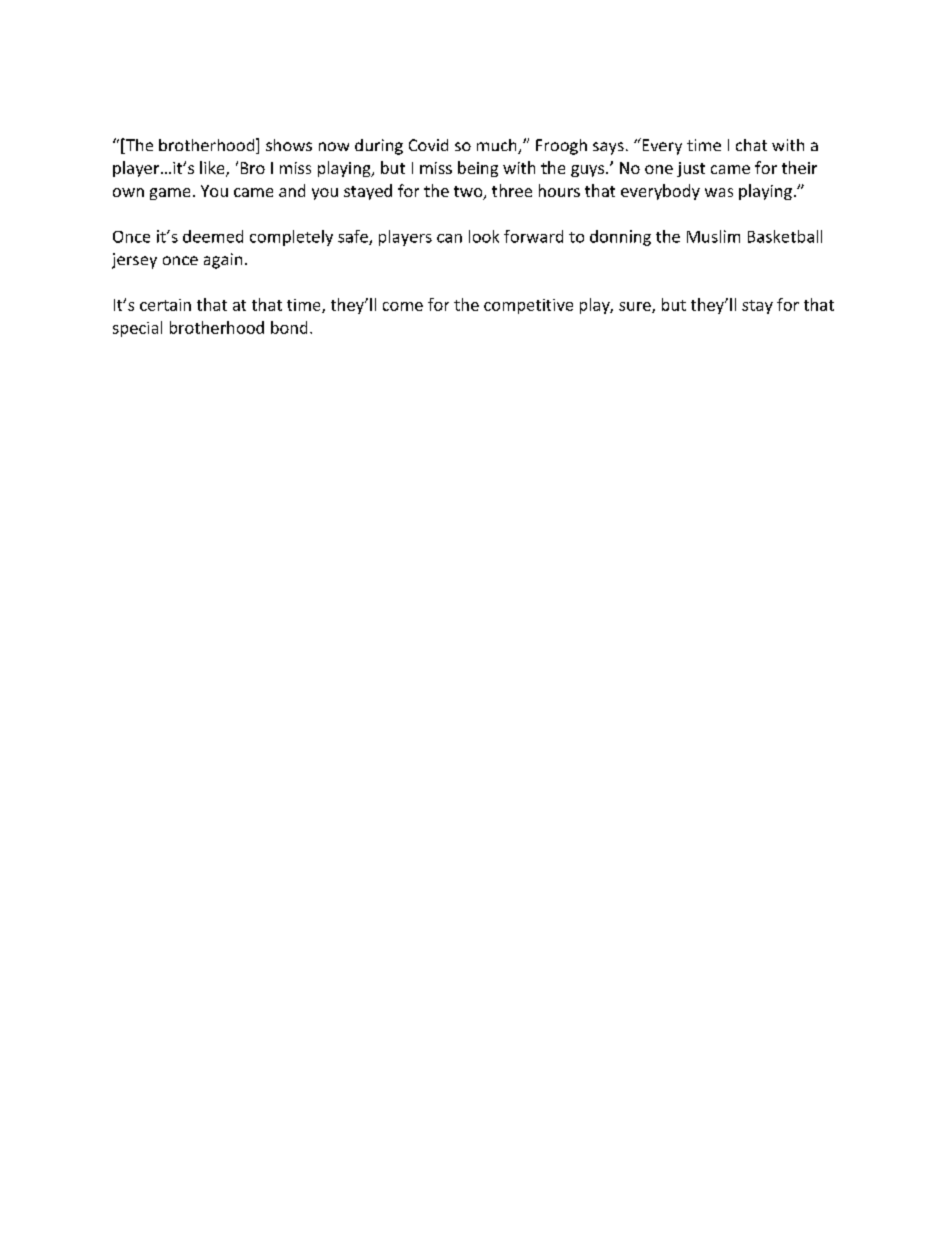  What do you see at coordinates (403, 306) in the document?
I see `come` at bounding box center [403, 306].
